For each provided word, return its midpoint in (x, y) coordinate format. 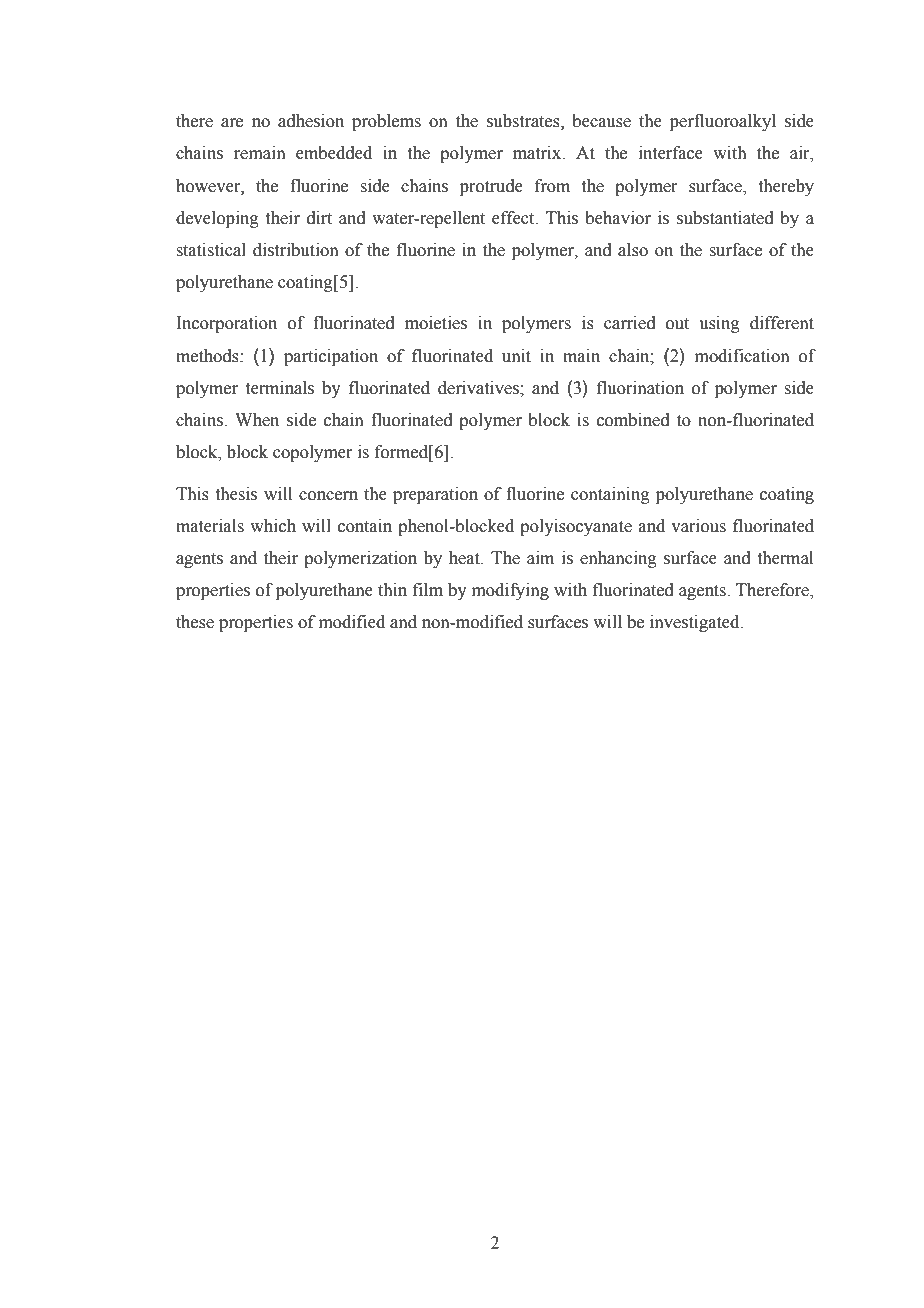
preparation (435, 495)
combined (633, 420)
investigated (696, 623)
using (719, 324)
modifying (510, 591)
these (195, 622)
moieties (436, 323)
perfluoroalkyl (723, 122)
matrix (538, 153)
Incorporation (226, 324)
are (232, 123)
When (257, 420)
